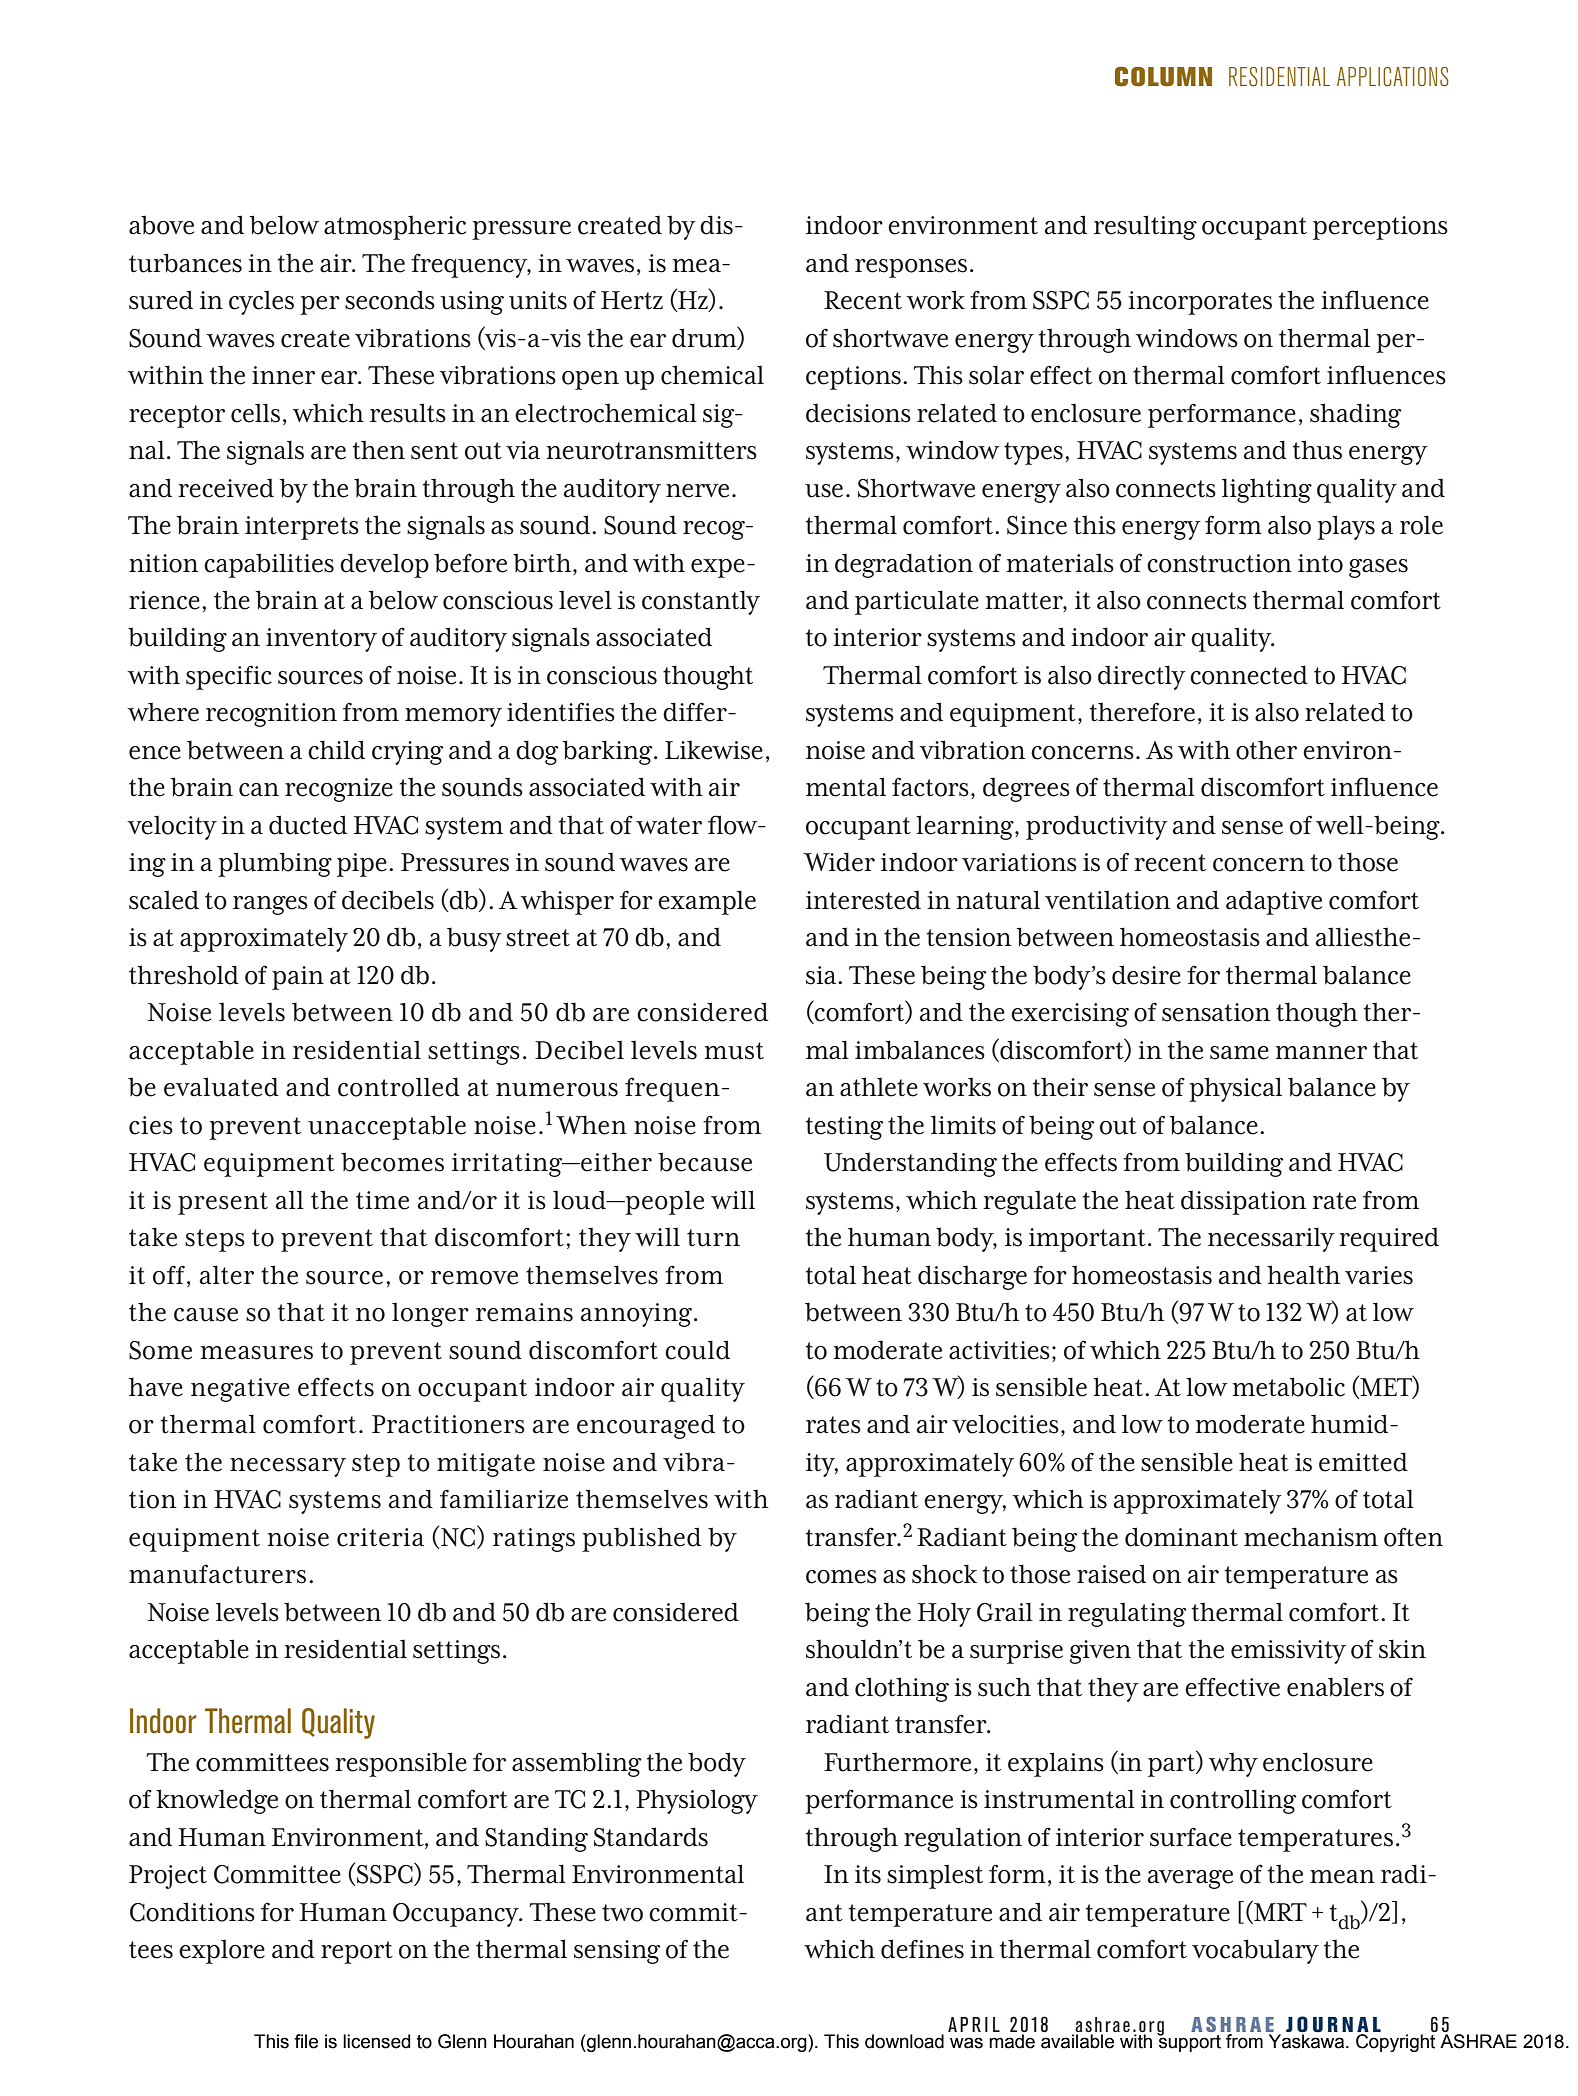  Describe the element at coordinates (1239, 1053) in the image. I see `same` at that location.
